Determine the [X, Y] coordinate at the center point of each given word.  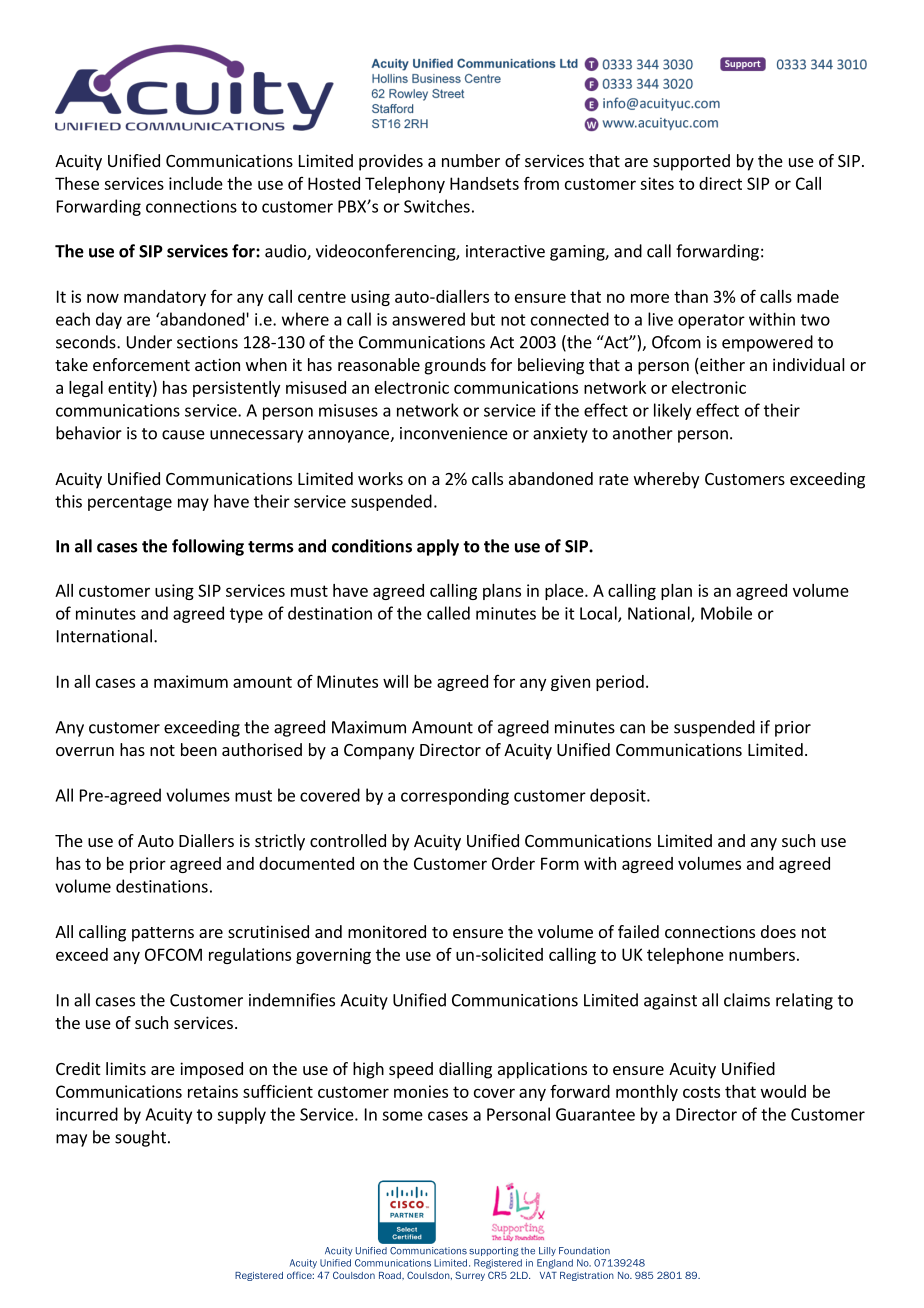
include [196, 183]
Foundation [584, 1251]
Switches [437, 206]
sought [140, 1138]
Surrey [470, 1276]
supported [691, 162]
